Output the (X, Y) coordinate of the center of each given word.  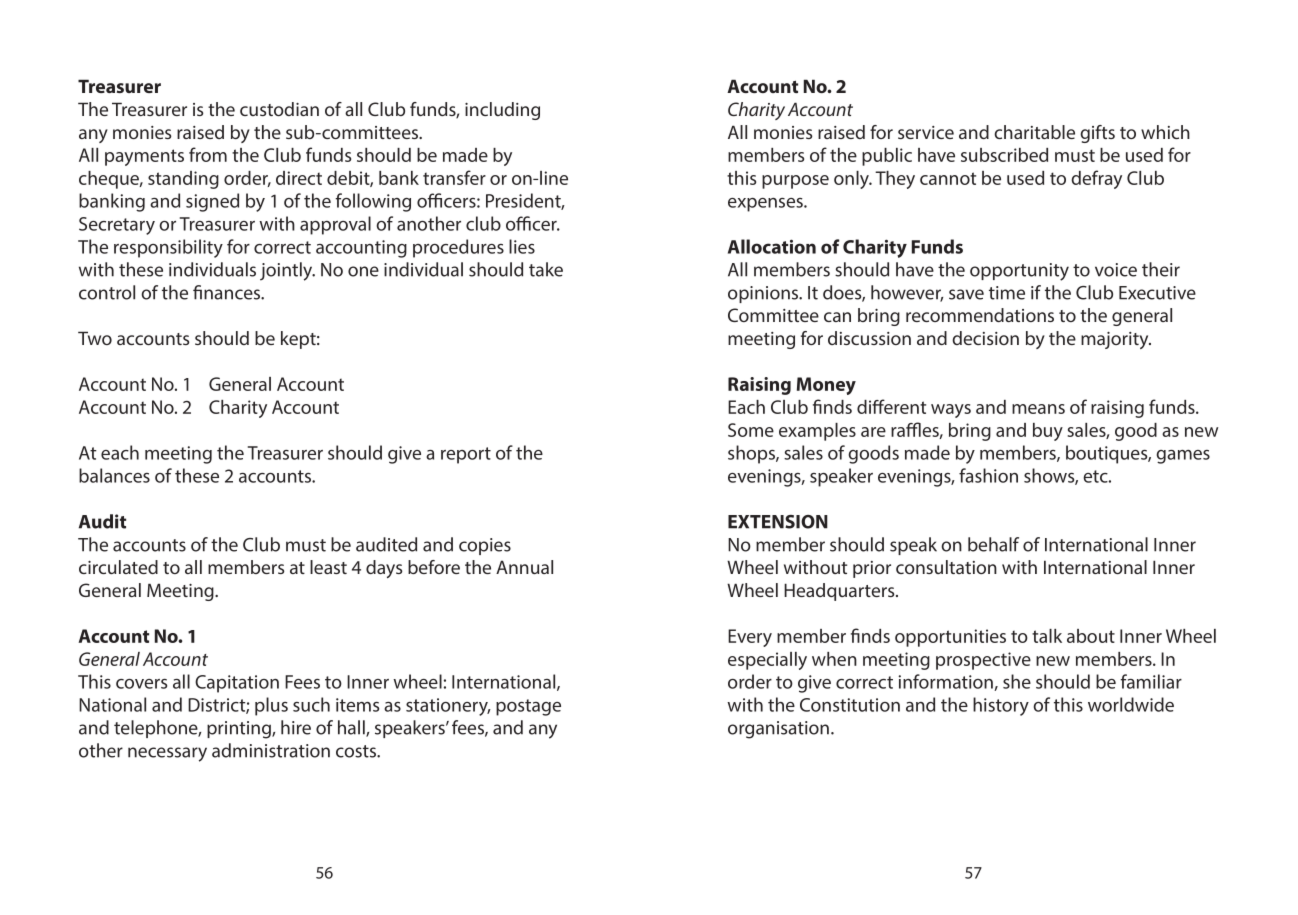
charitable (1034, 132)
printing (240, 730)
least (328, 567)
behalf (993, 544)
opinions (764, 294)
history (1001, 706)
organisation (778, 730)
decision (985, 338)
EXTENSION (778, 522)
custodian (279, 109)
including (502, 111)
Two (95, 338)
